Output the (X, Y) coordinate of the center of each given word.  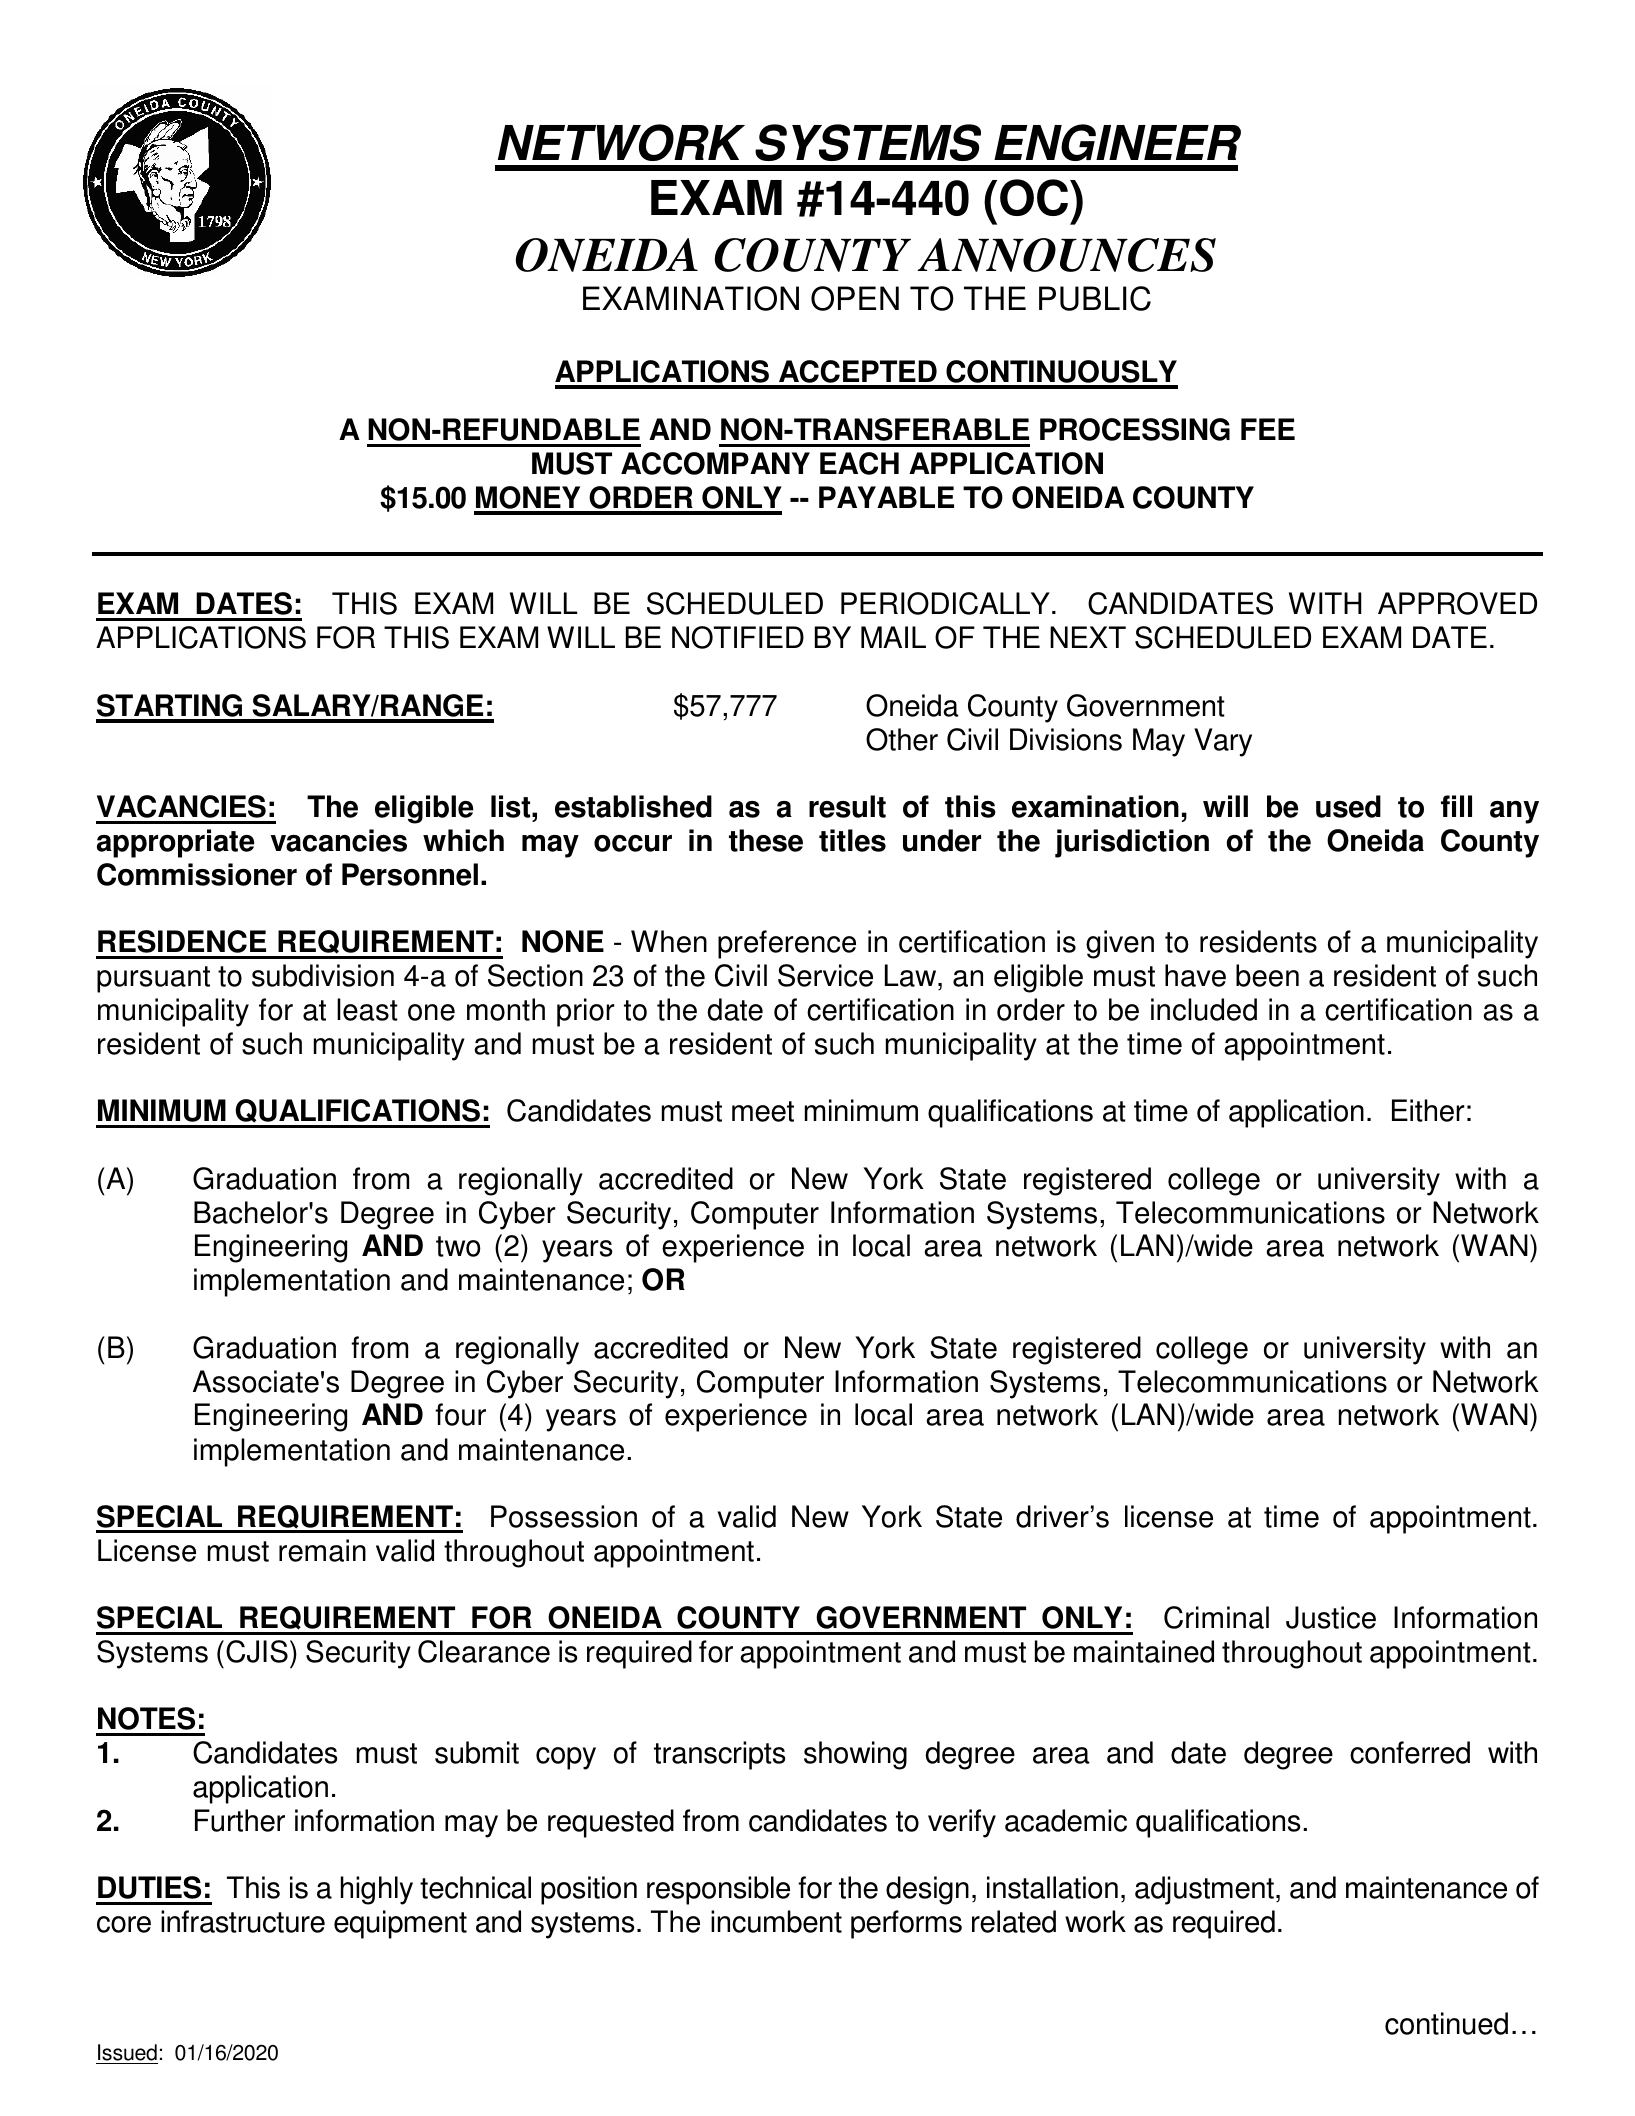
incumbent (776, 1921)
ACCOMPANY (715, 463)
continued (1446, 2023)
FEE (1268, 429)
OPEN (855, 298)
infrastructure (243, 1921)
